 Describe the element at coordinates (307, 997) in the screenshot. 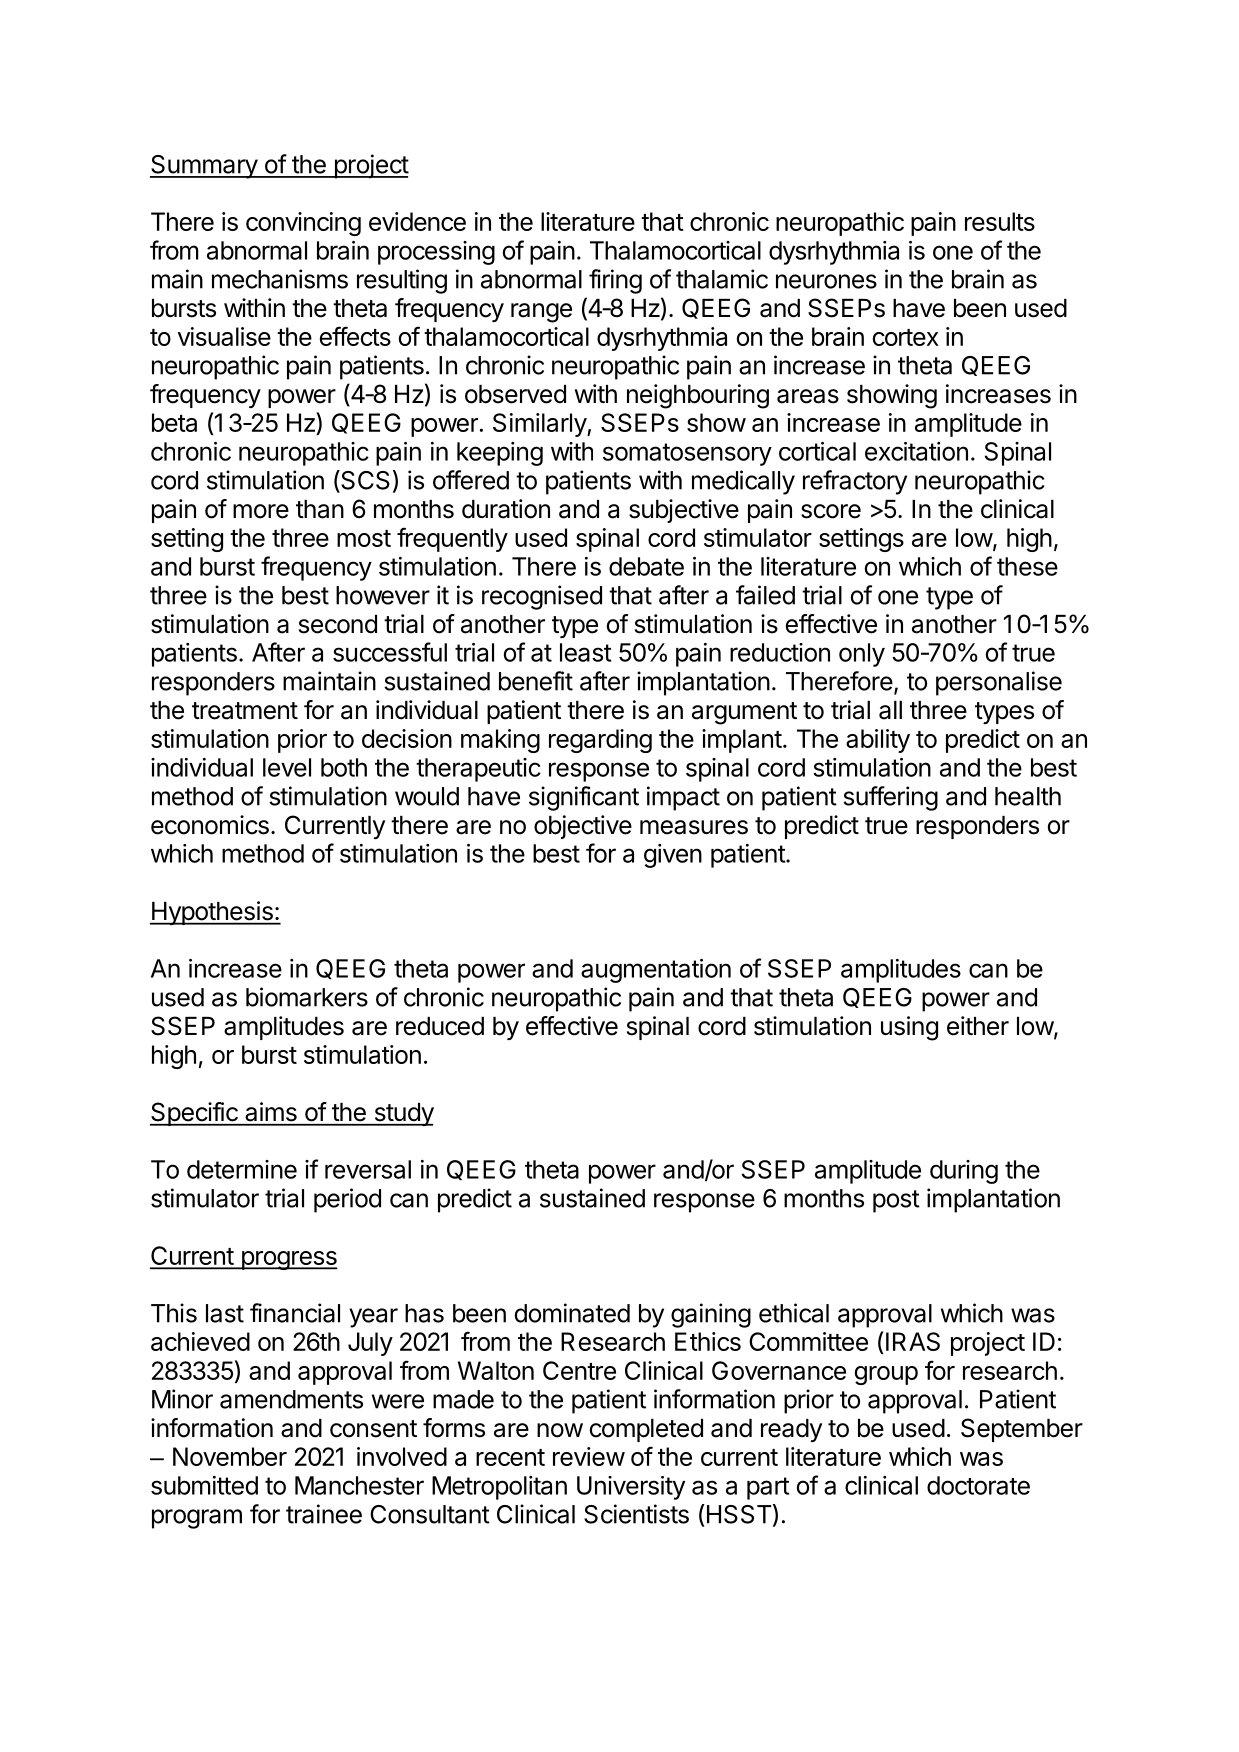

I see `biomarkers` at that location.
